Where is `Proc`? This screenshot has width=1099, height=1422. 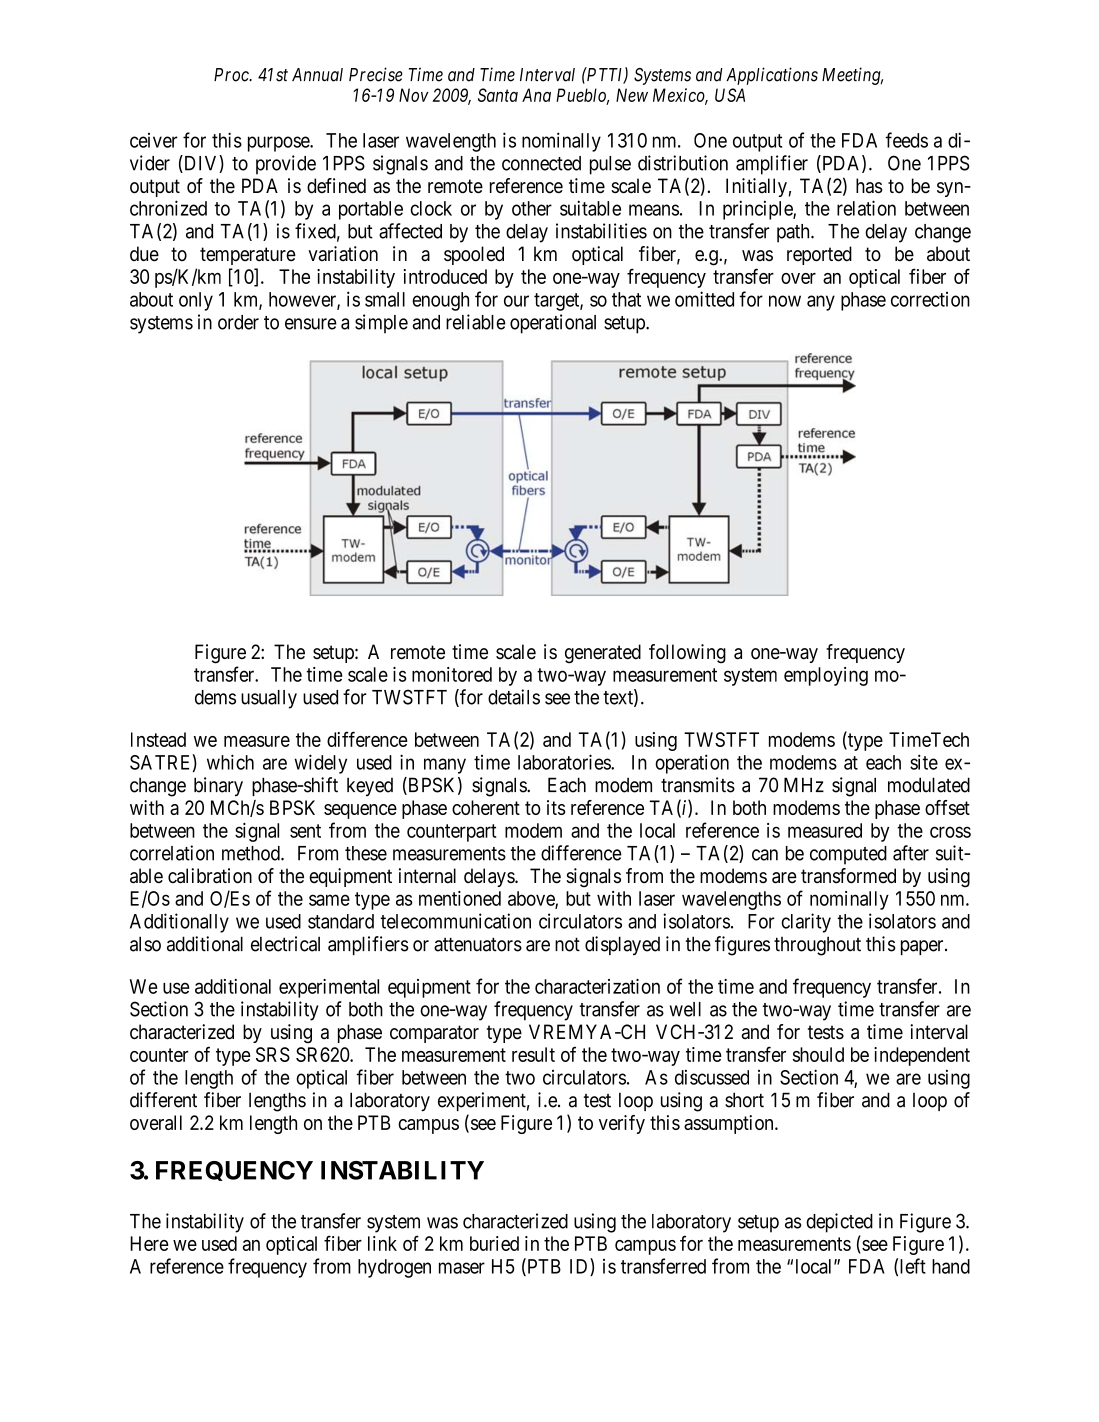
Proc is located at coordinates (232, 75).
